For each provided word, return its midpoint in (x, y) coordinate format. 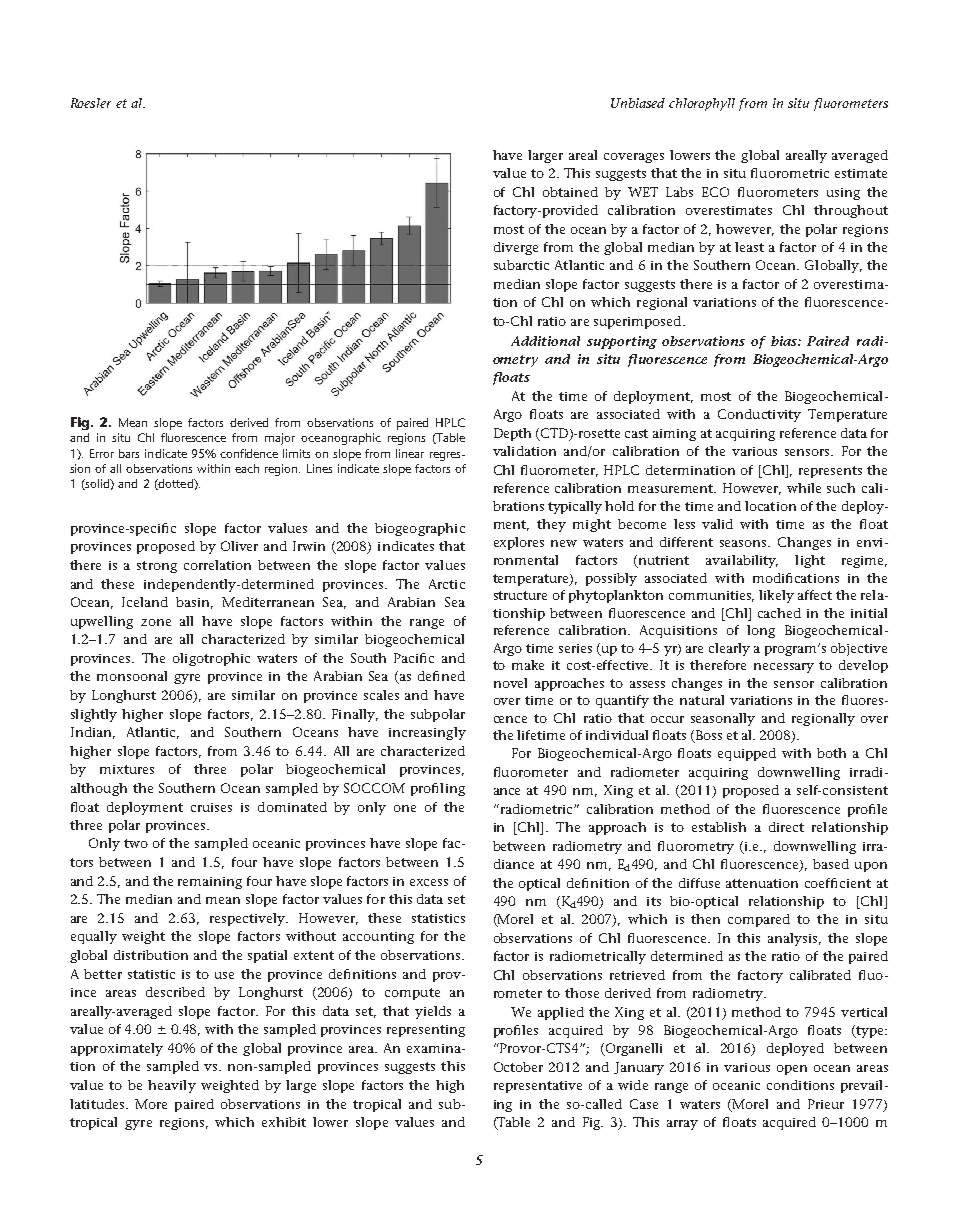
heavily (172, 1086)
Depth (512, 434)
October (518, 1067)
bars (129, 453)
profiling (438, 789)
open (792, 1070)
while (804, 488)
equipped (747, 754)
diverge (516, 248)
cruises (211, 807)
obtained (570, 192)
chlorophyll (702, 104)
